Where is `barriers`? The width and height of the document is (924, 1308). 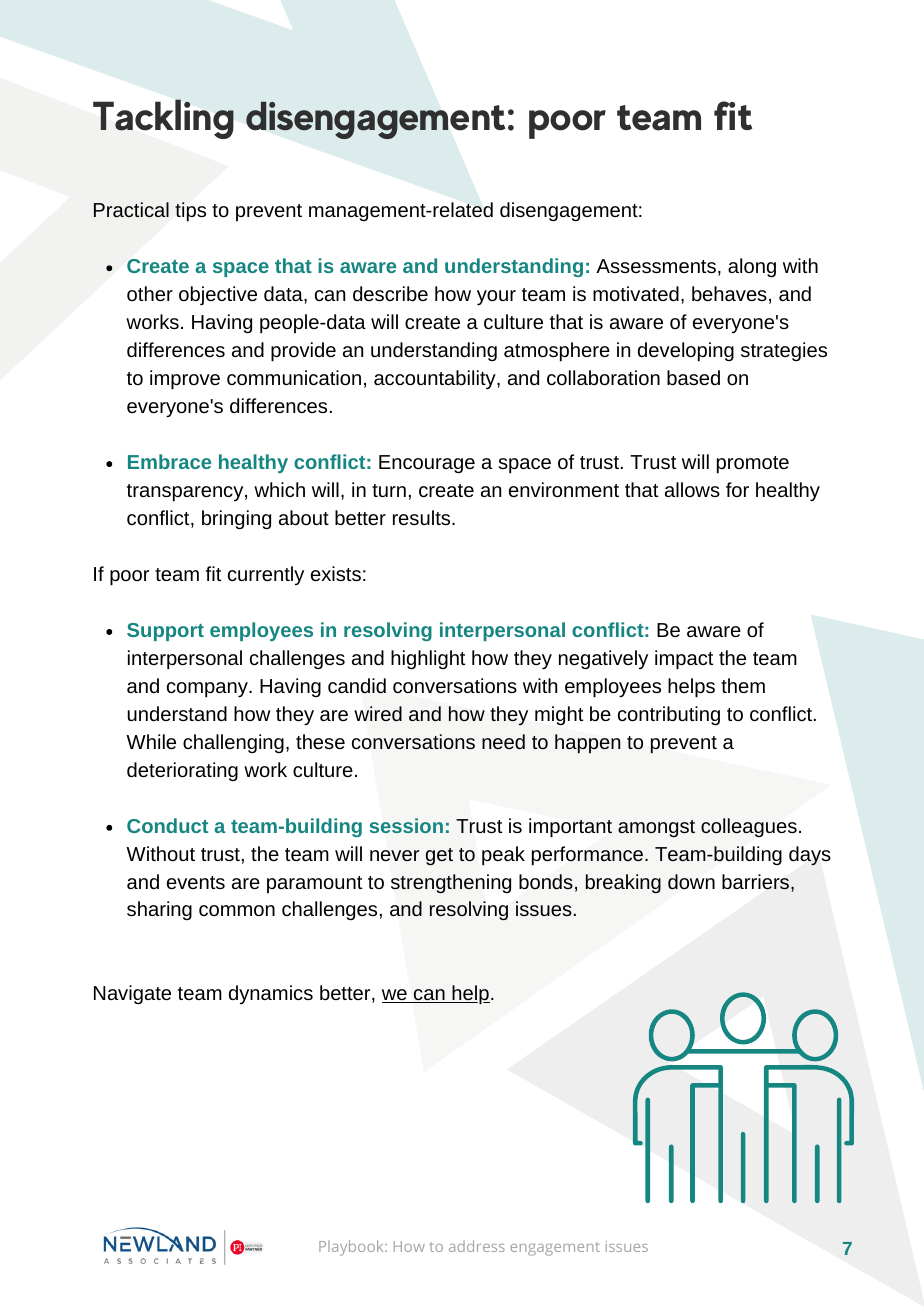 barriers is located at coordinates (757, 883).
